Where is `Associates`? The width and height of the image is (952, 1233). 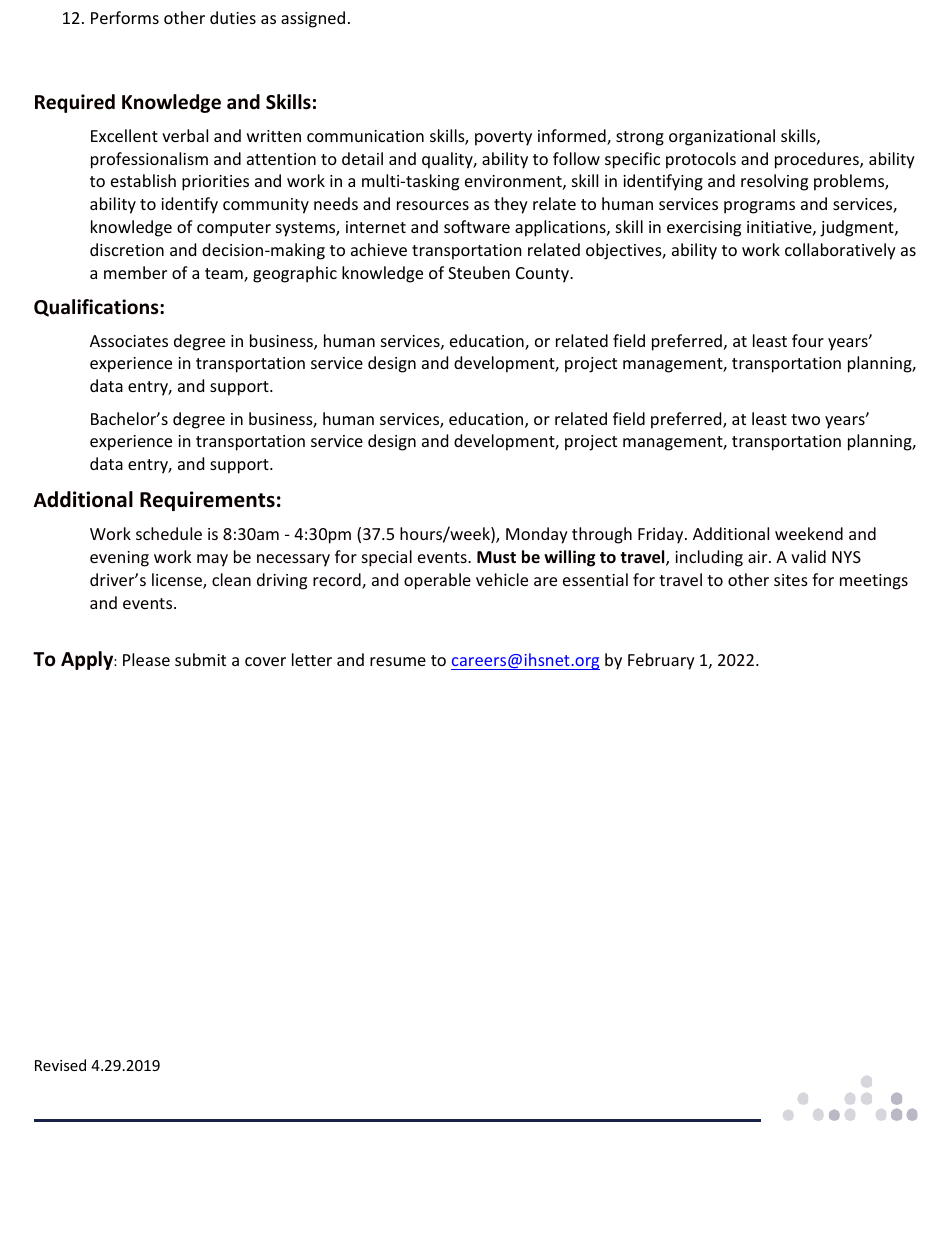
Associates is located at coordinates (129, 341).
